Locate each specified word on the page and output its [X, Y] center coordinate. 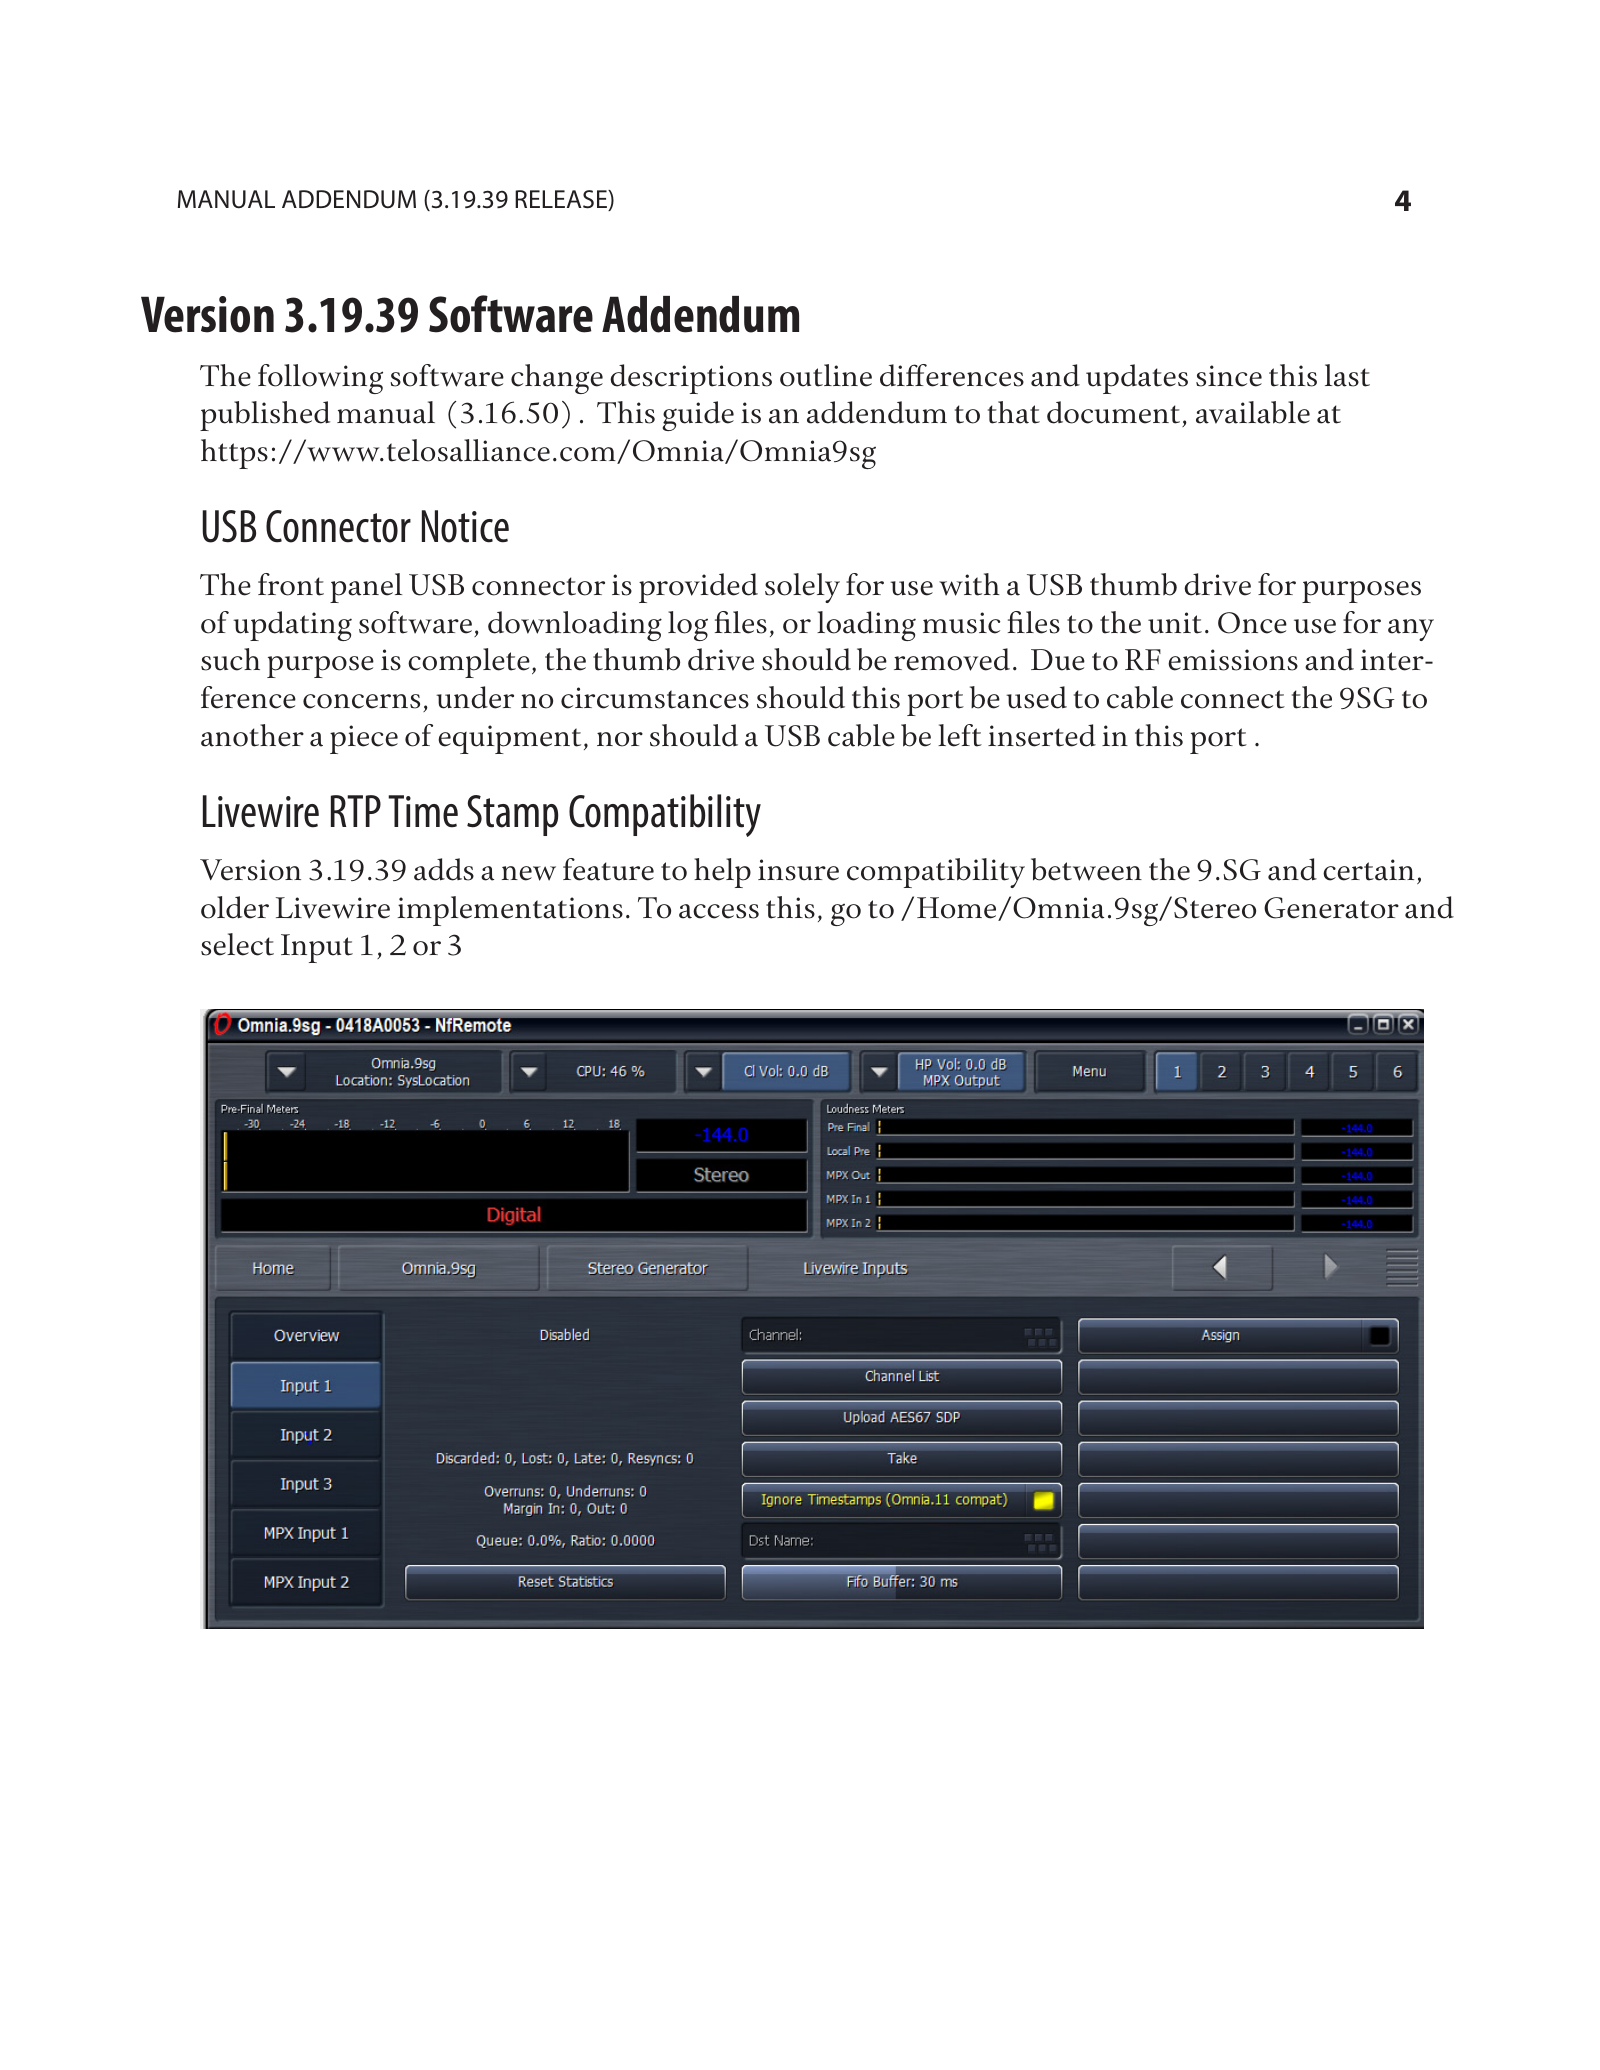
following [320, 379]
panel [366, 588]
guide [698, 416]
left [960, 735]
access [719, 911]
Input [317, 948]
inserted [1042, 735]
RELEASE [562, 200]
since [1229, 376]
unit [1175, 623]
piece [364, 739]
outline [826, 375]
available [1253, 412]
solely [802, 588]
